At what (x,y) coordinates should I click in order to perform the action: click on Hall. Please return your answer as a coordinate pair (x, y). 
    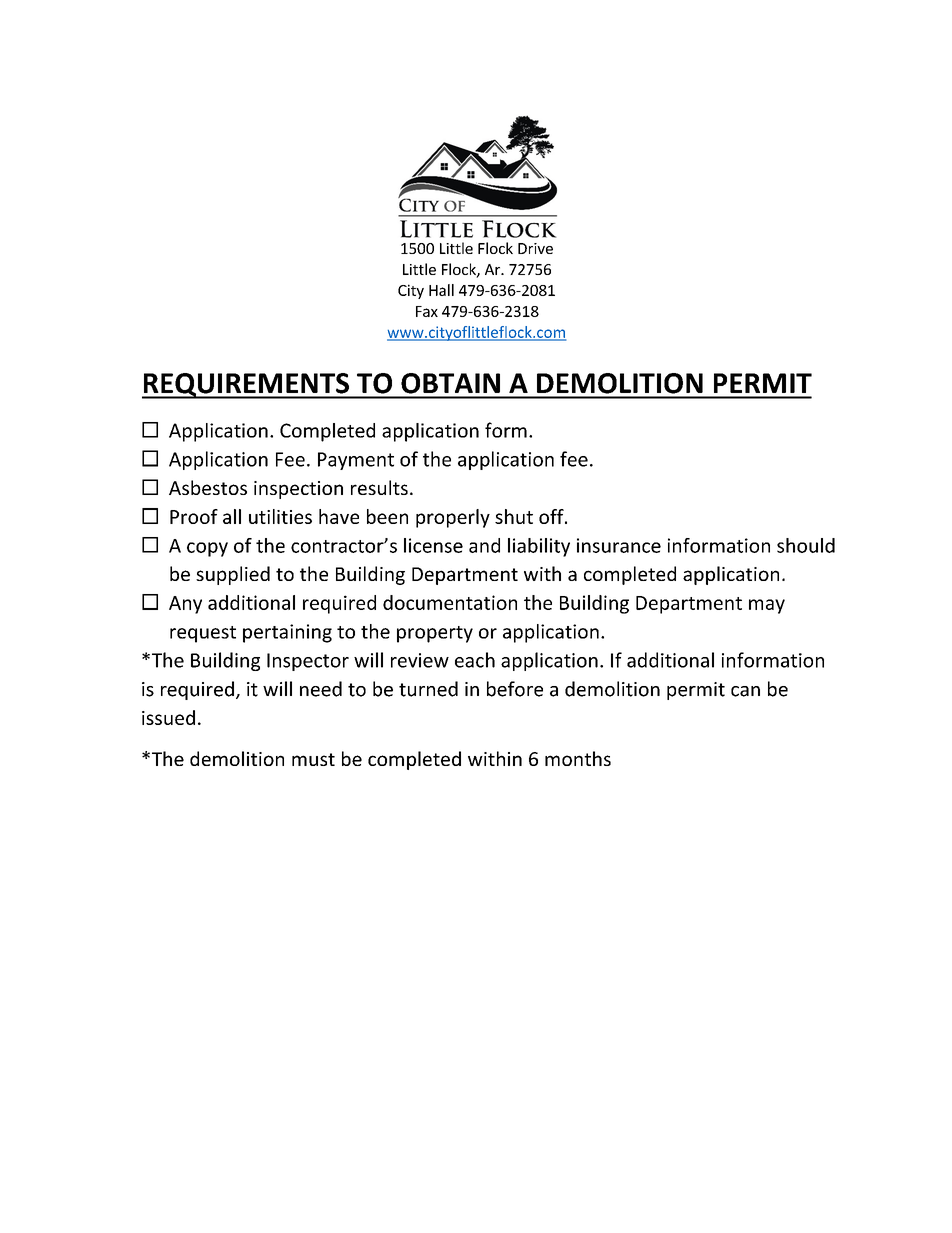
    Looking at the image, I should click on (441, 290).
